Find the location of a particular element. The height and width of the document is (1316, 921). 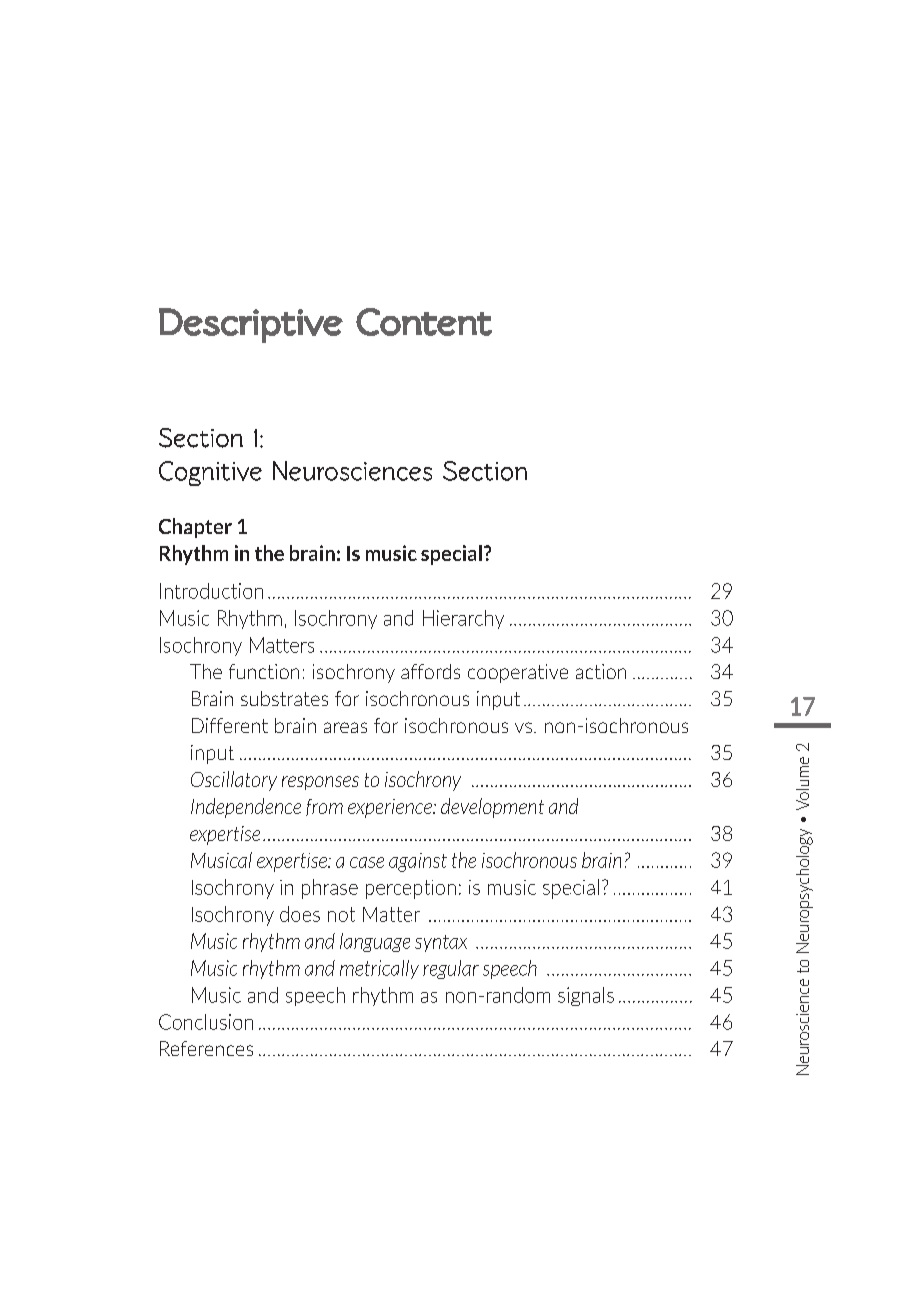

Cognitive is located at coordinates (210, 473).
